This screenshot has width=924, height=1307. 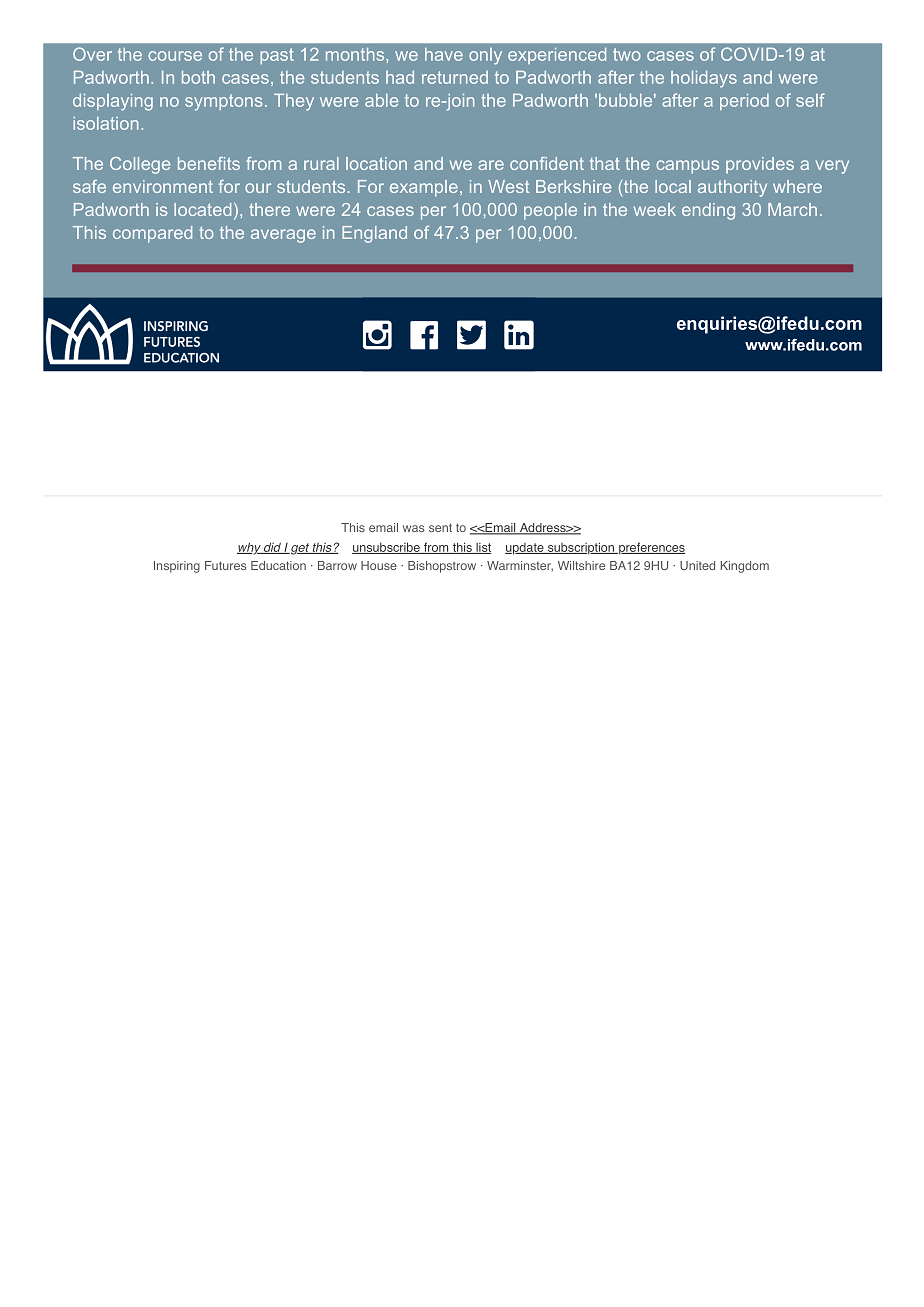 I want to click on holidays, so click(x=704, y=79).
